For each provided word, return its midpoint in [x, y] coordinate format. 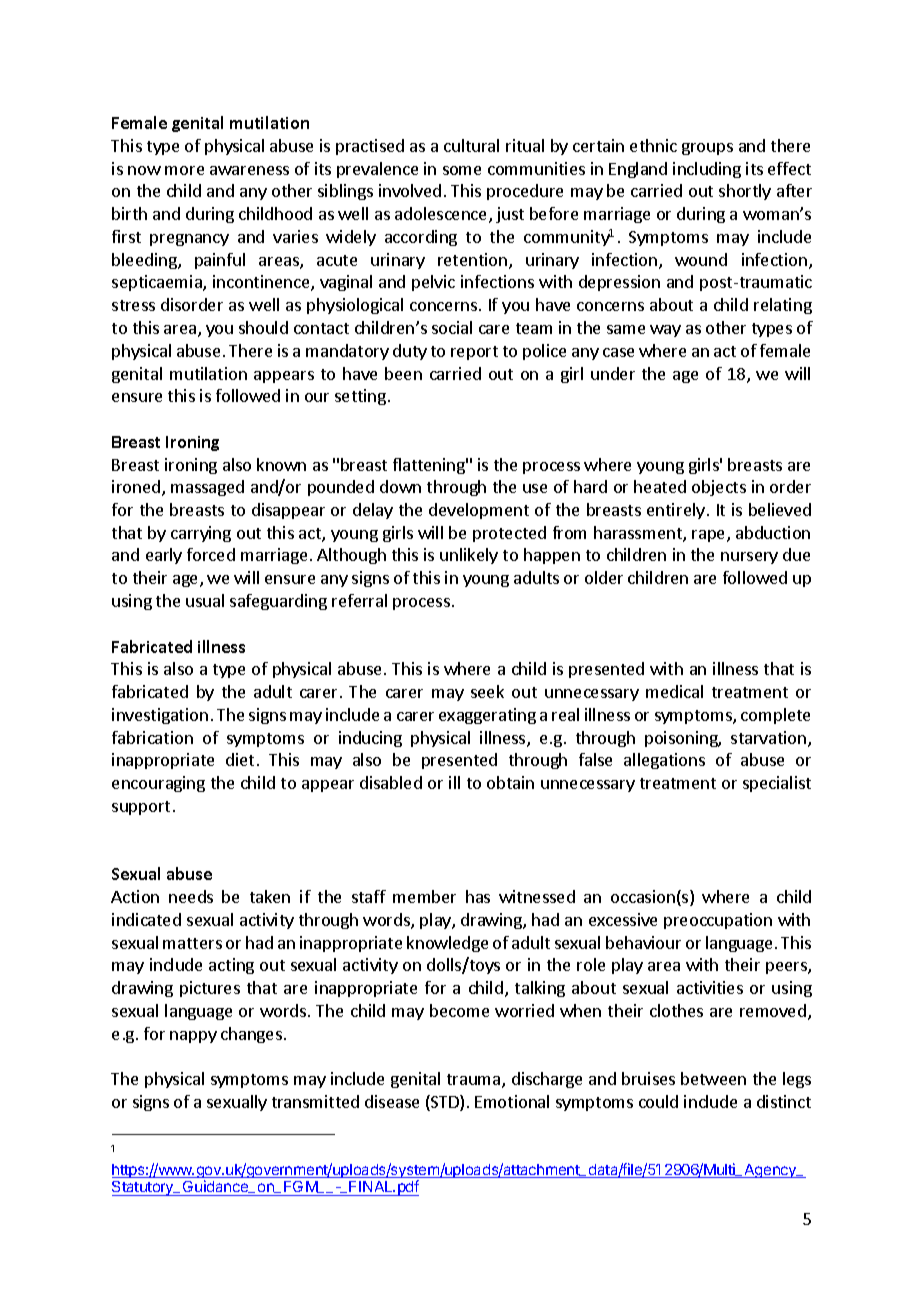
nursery [749, 558]
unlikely [469, 556]
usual [205, 600]
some [462, 170]
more [184, 170]
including [707, 170]
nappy [193, 1037]
